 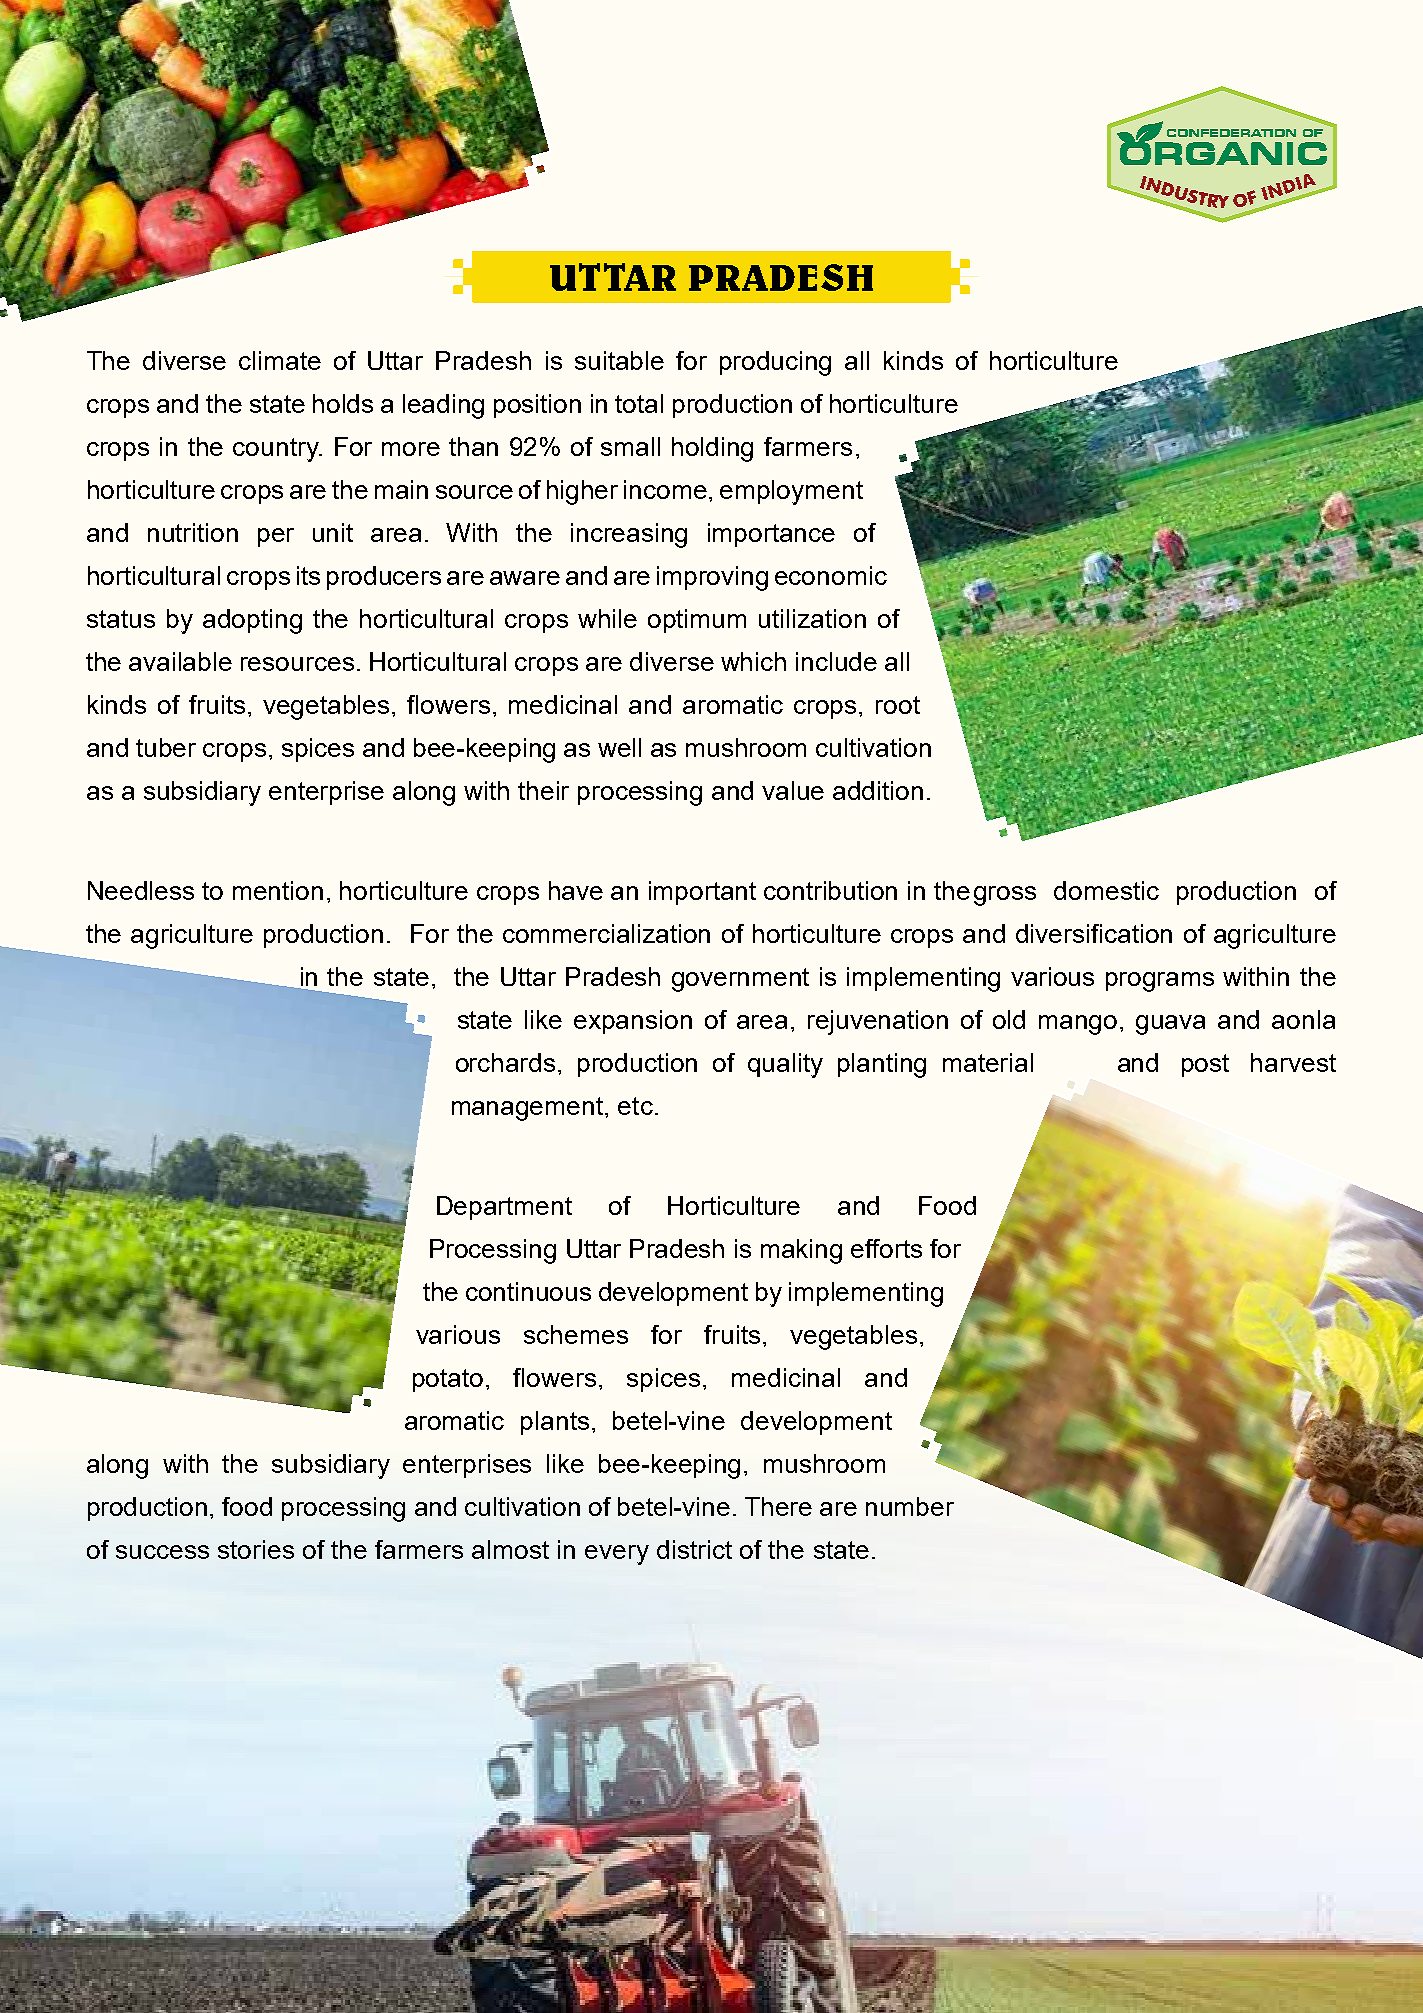 What do you see at coordinates (1094, 933) in the page?
I see `diversification` at bounding box center [1094, 933].
